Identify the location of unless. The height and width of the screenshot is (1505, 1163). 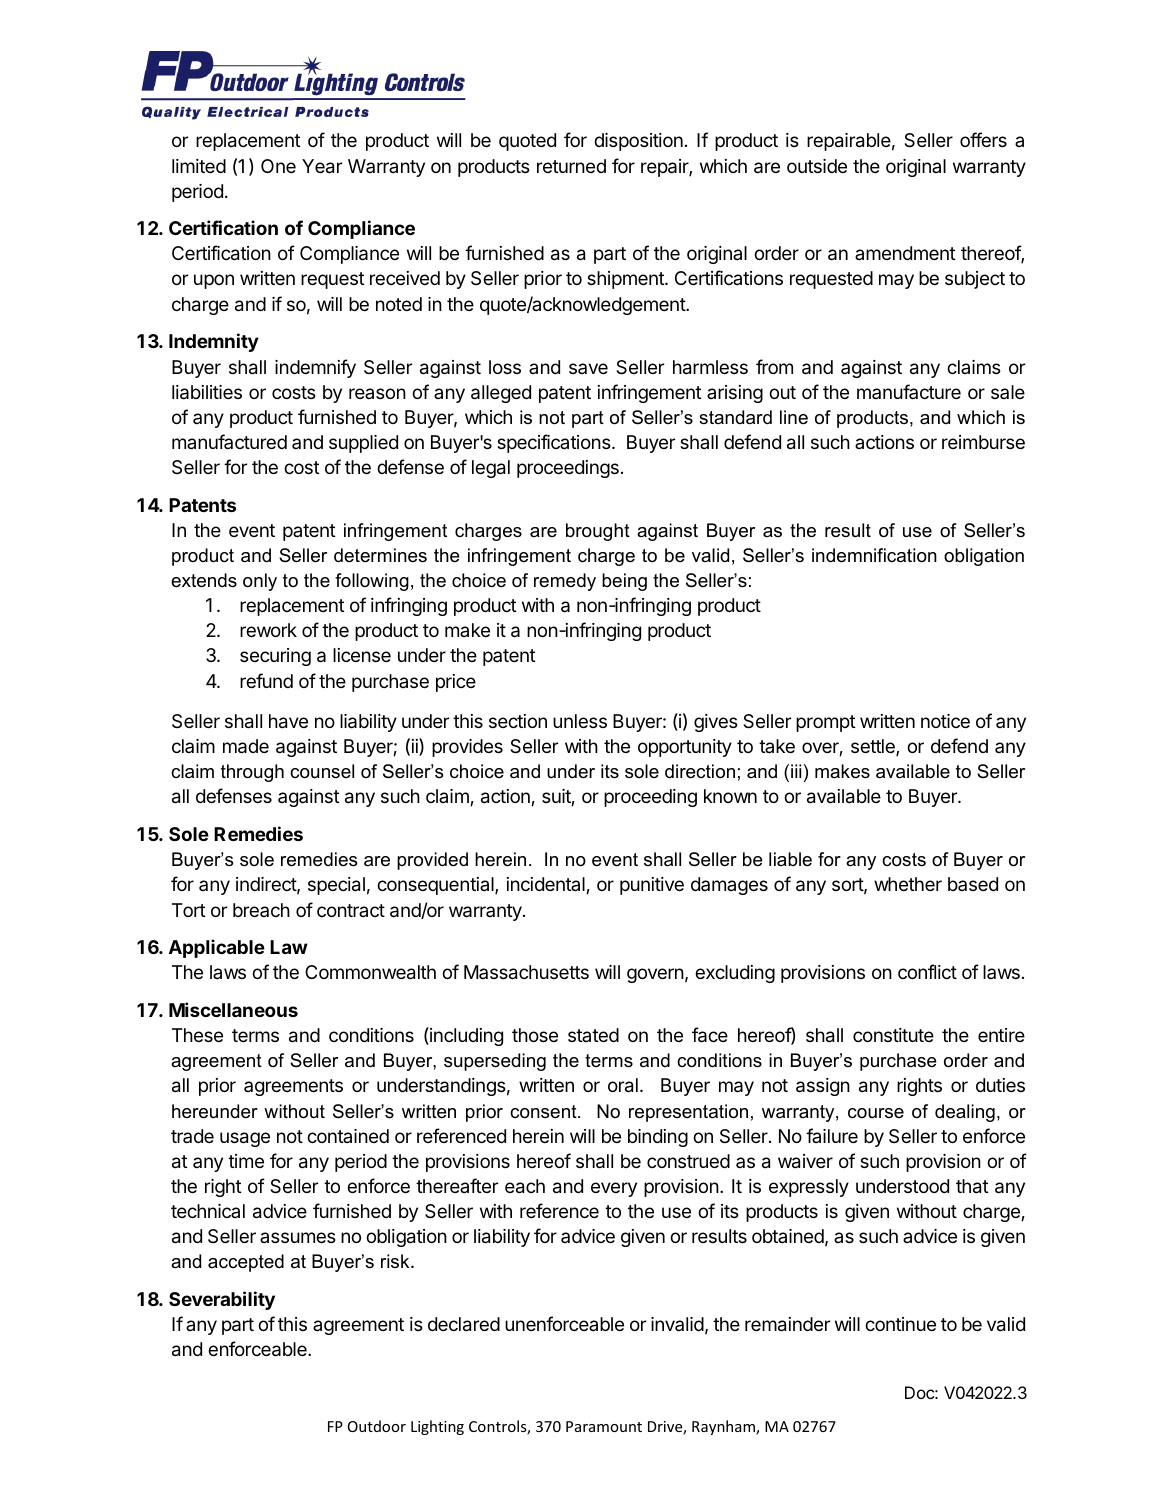
(580, 721).
